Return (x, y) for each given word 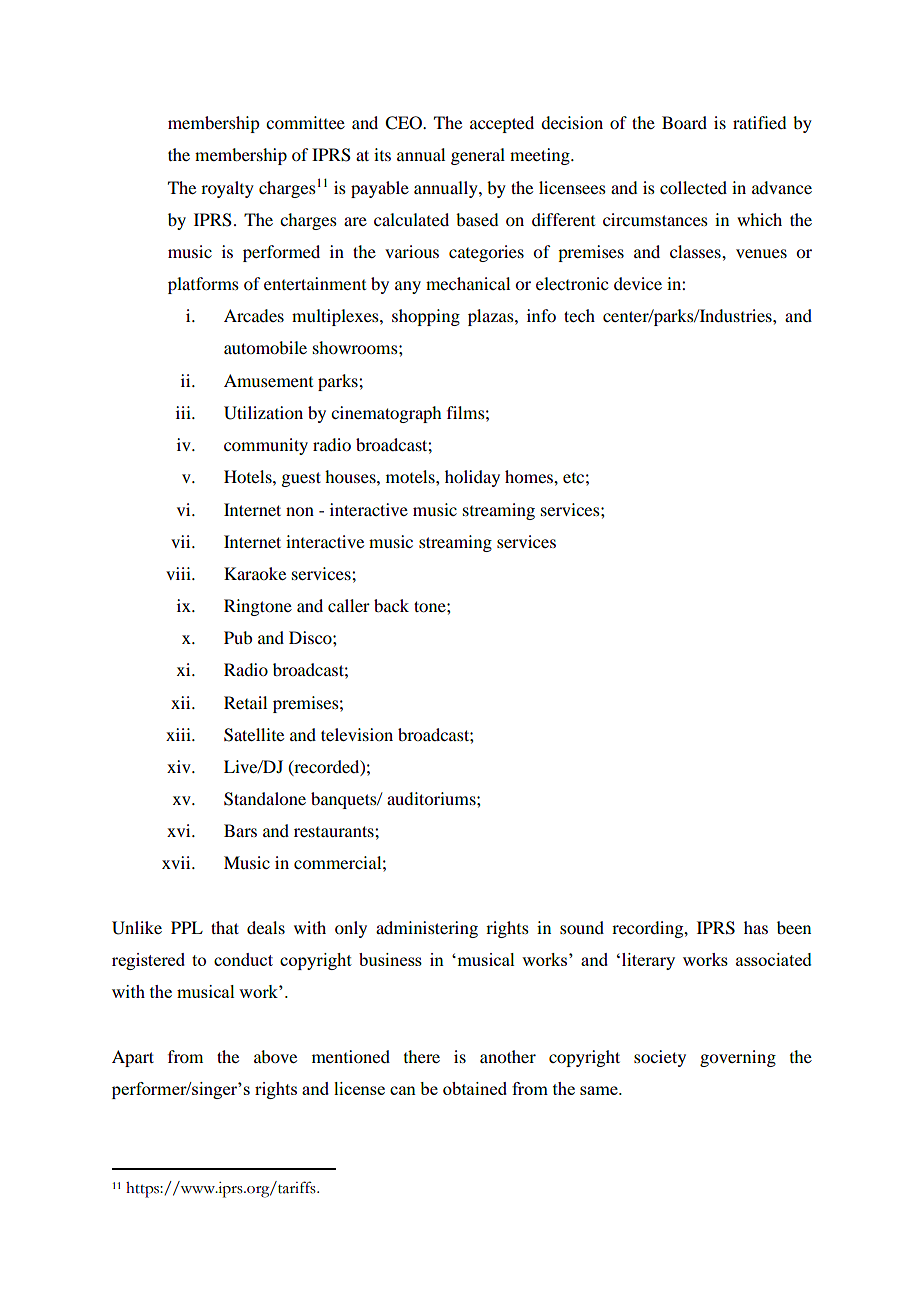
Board (684, 122)
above (275, 1056)
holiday (472, 478)
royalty (227, 189)
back (391, 605)
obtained (475, 1088)
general (478, 156)
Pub (238, 637)
